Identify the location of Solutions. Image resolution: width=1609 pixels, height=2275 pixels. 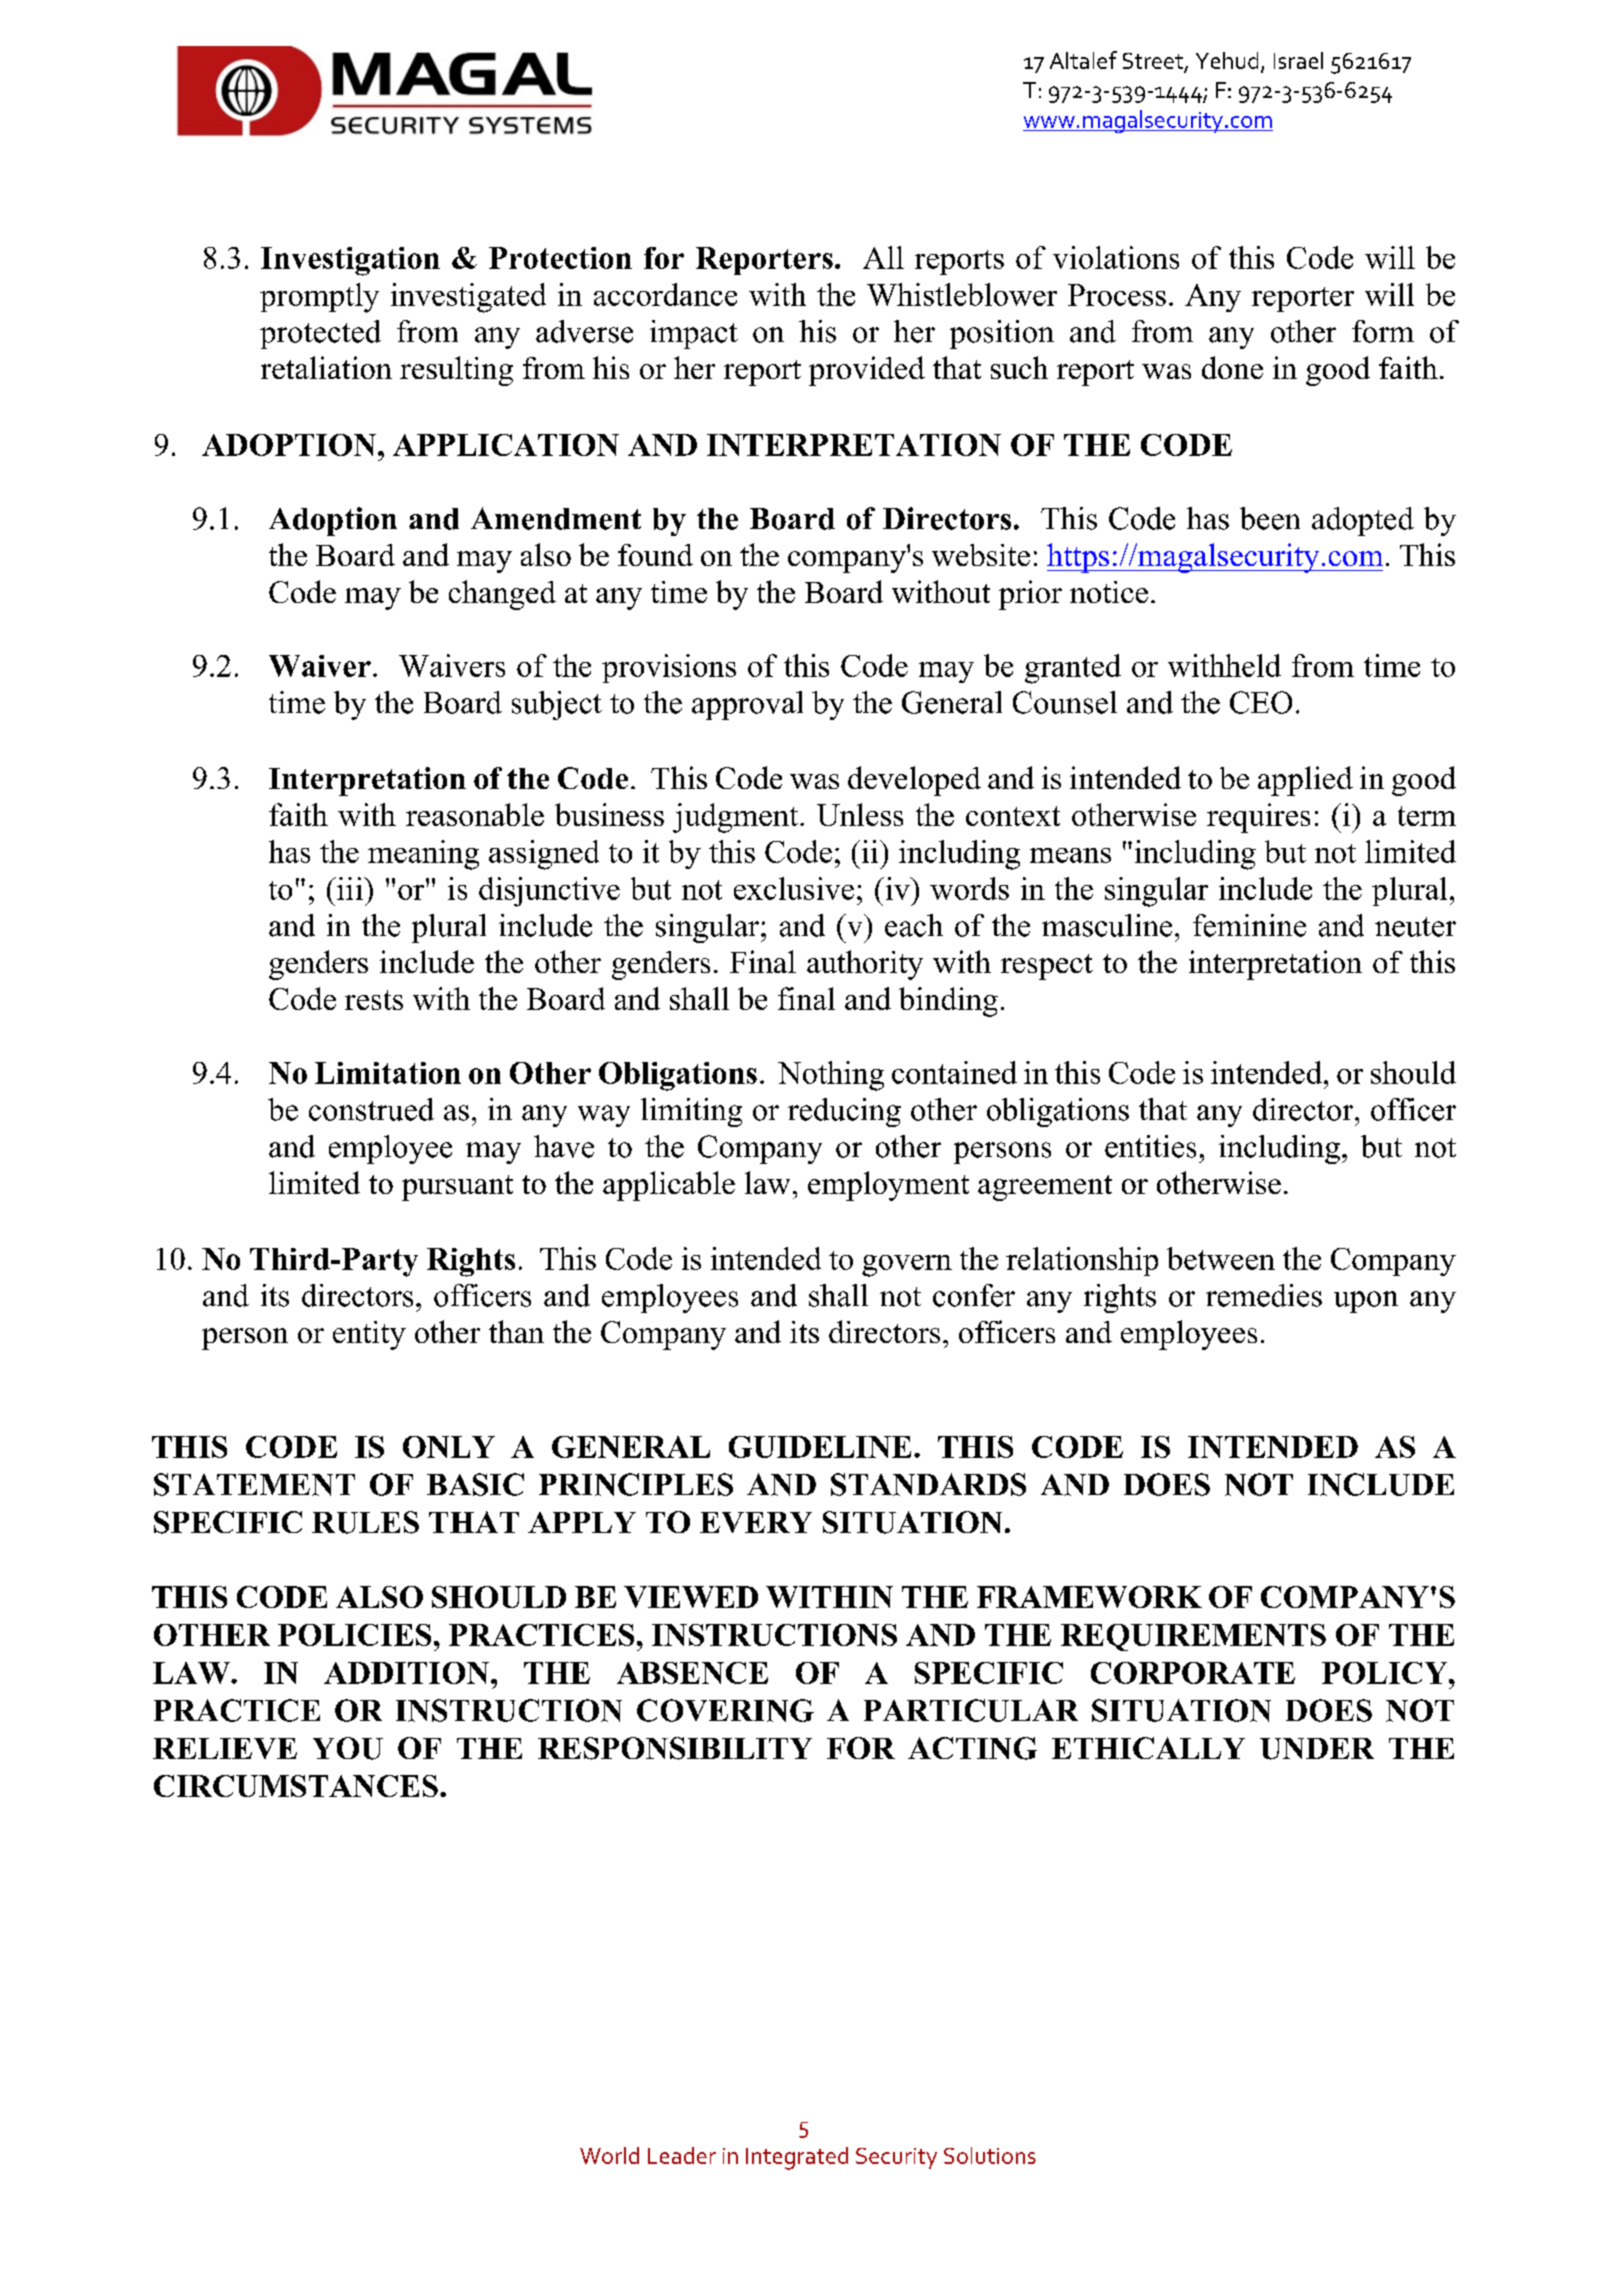
(990, 2155).
